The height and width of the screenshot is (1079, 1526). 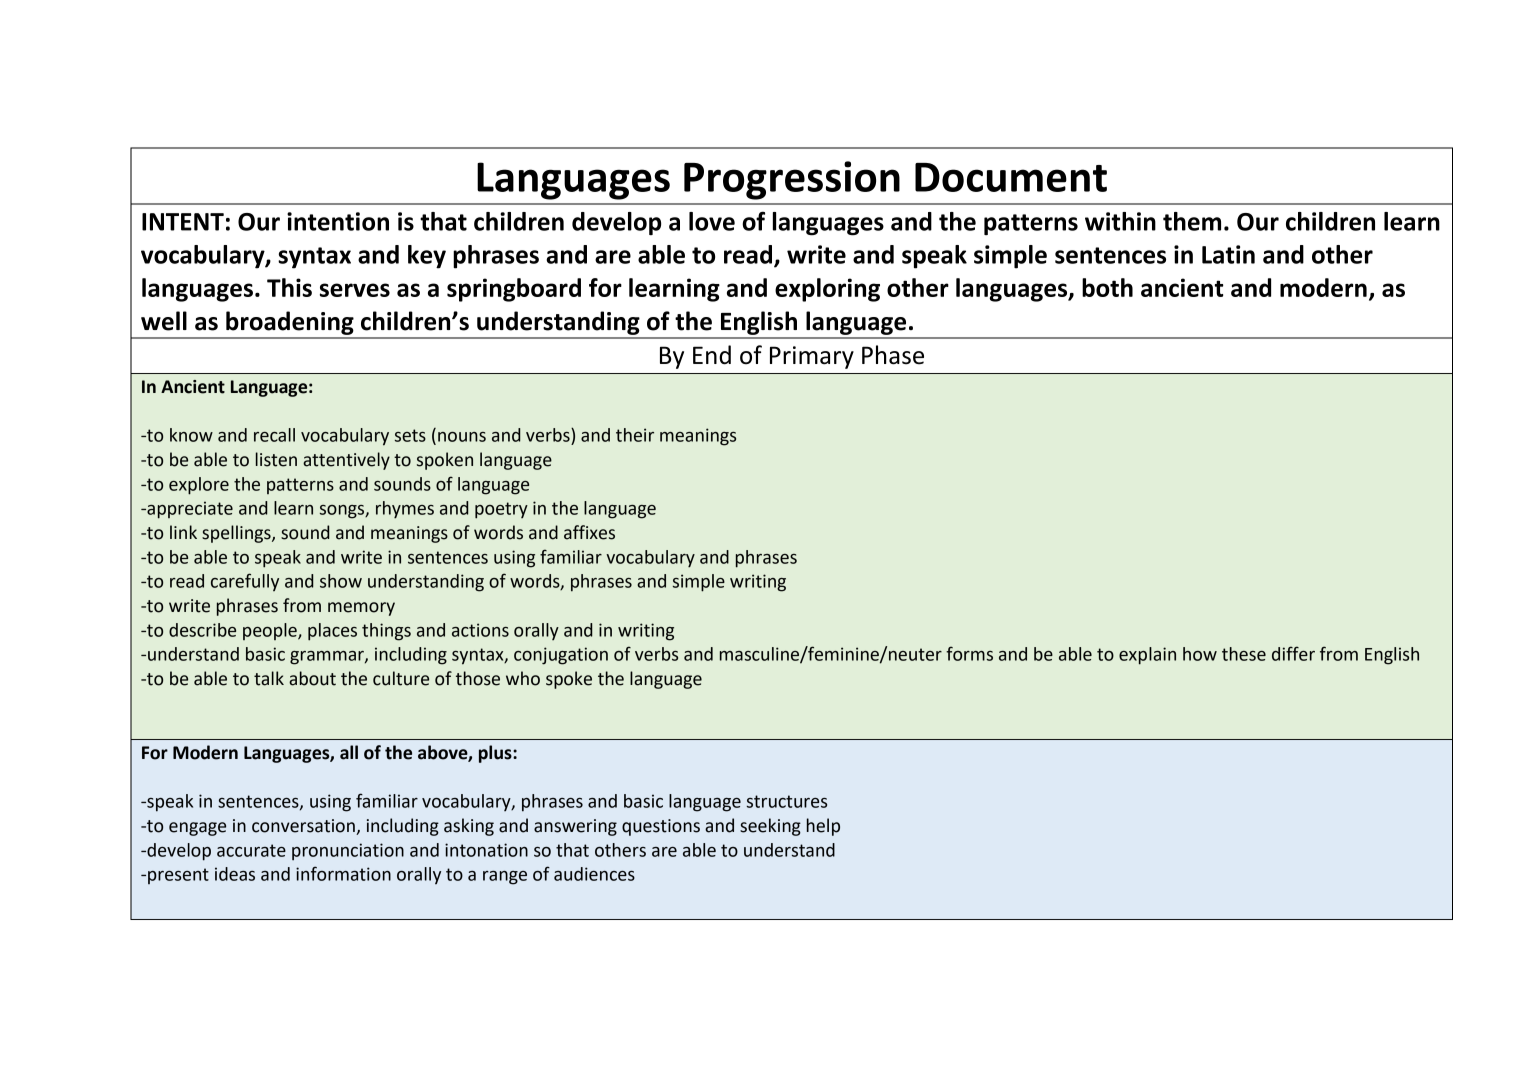 I want to click on love, so click(x=712, y=221).
